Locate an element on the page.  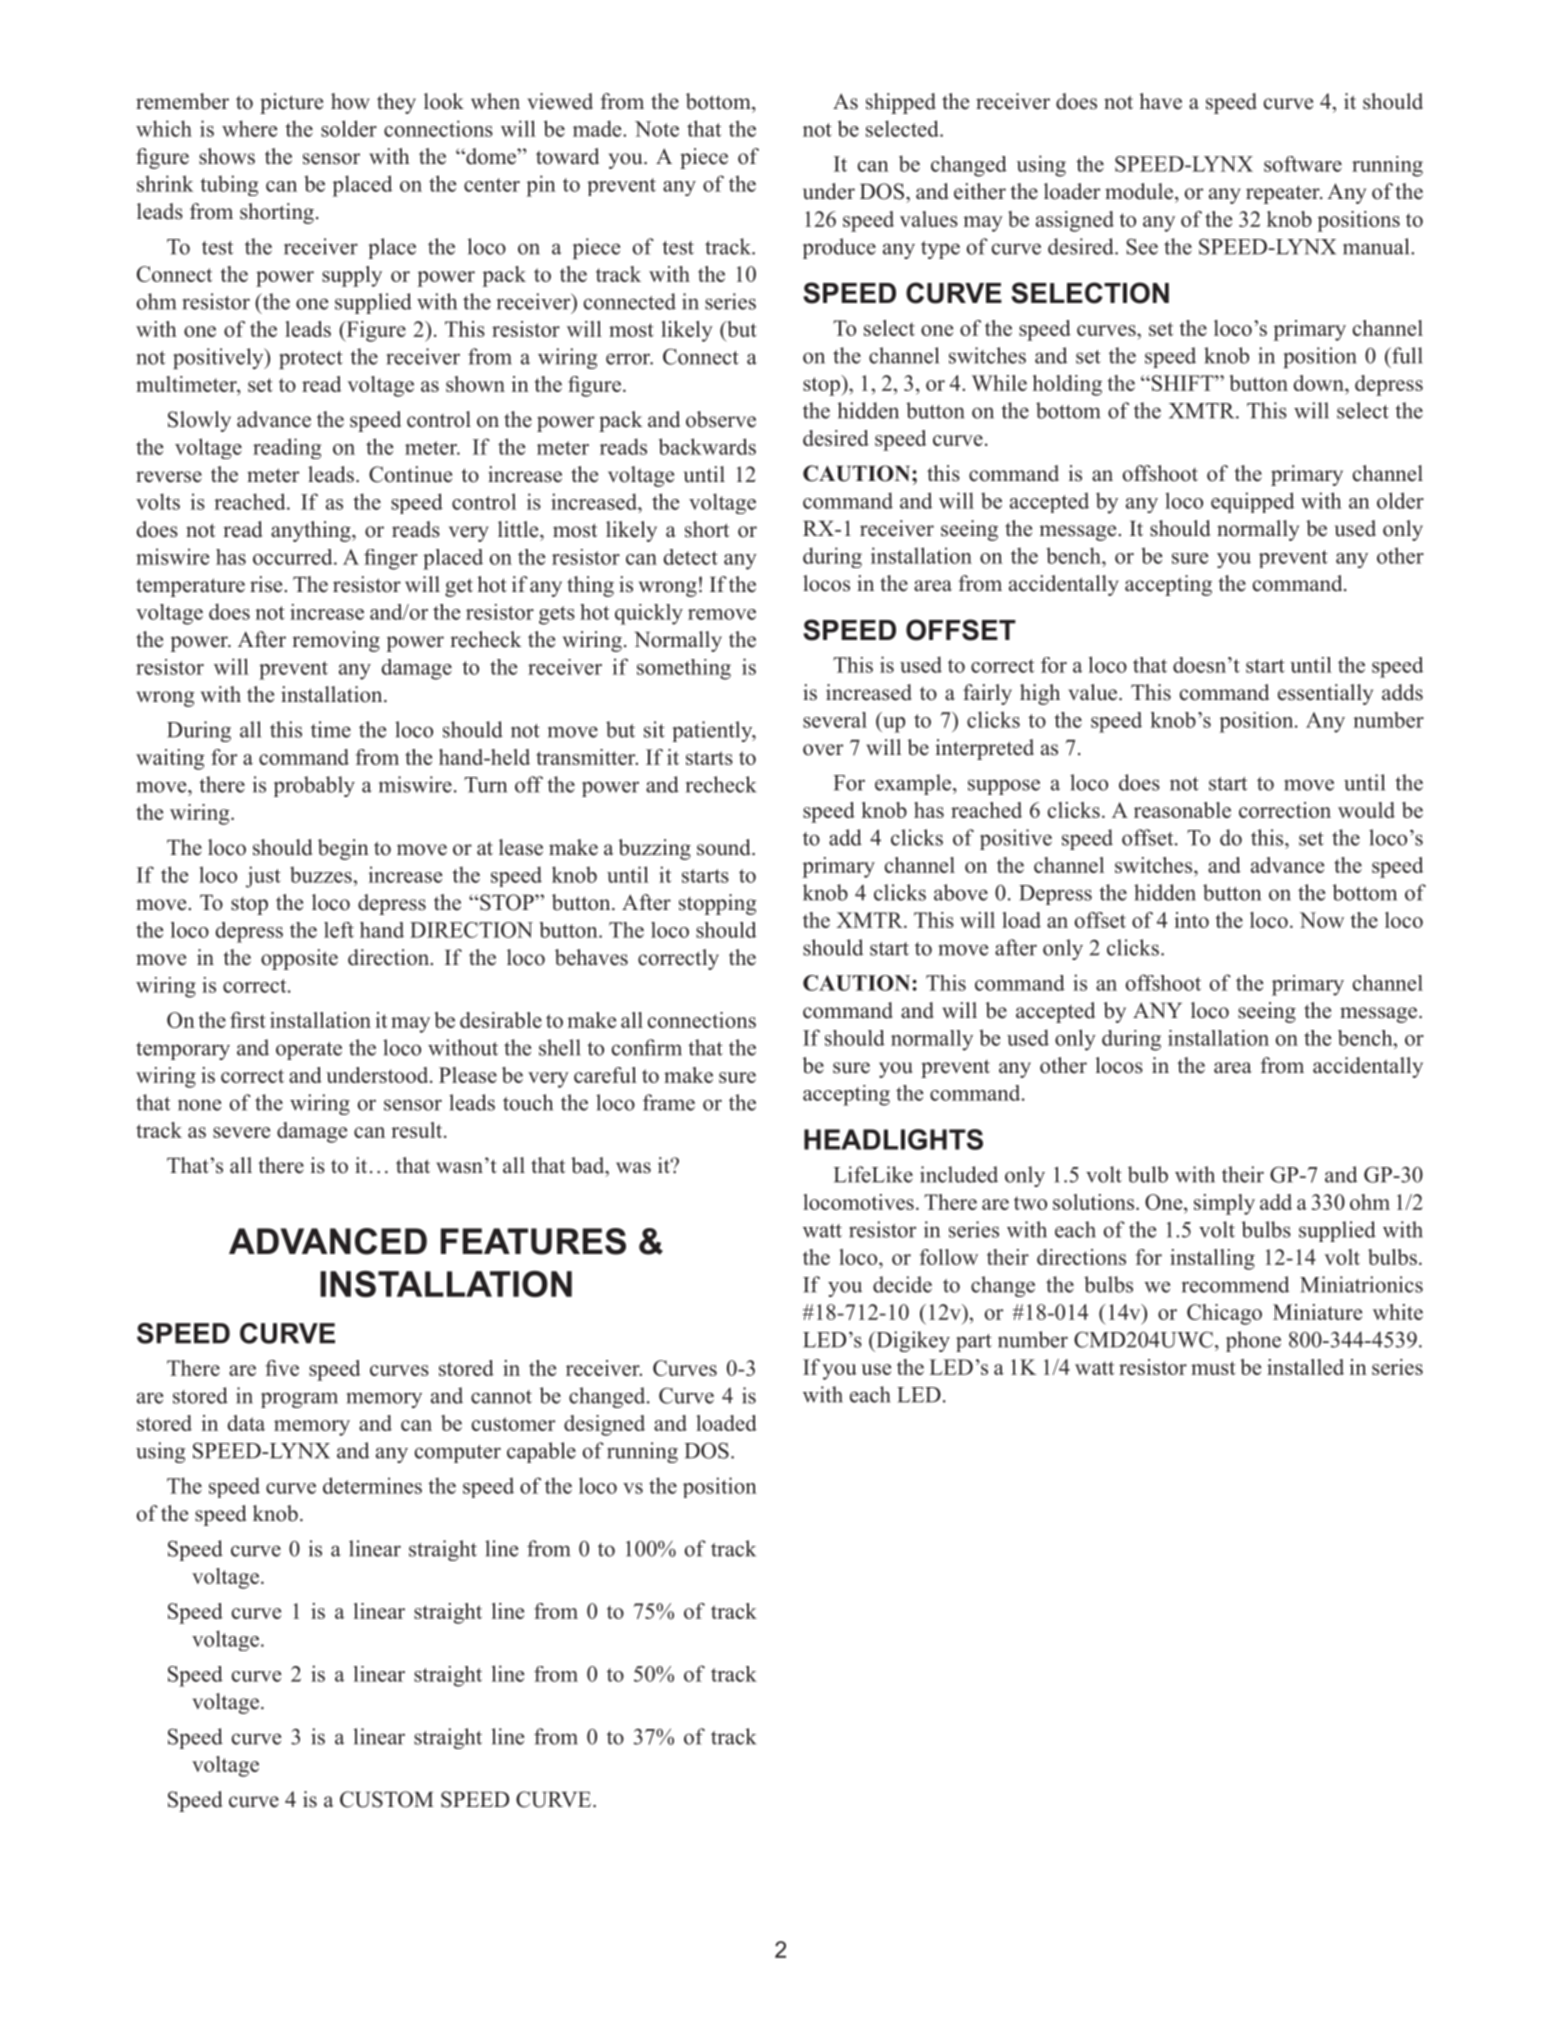
where is located at coordinates (250, 128).
